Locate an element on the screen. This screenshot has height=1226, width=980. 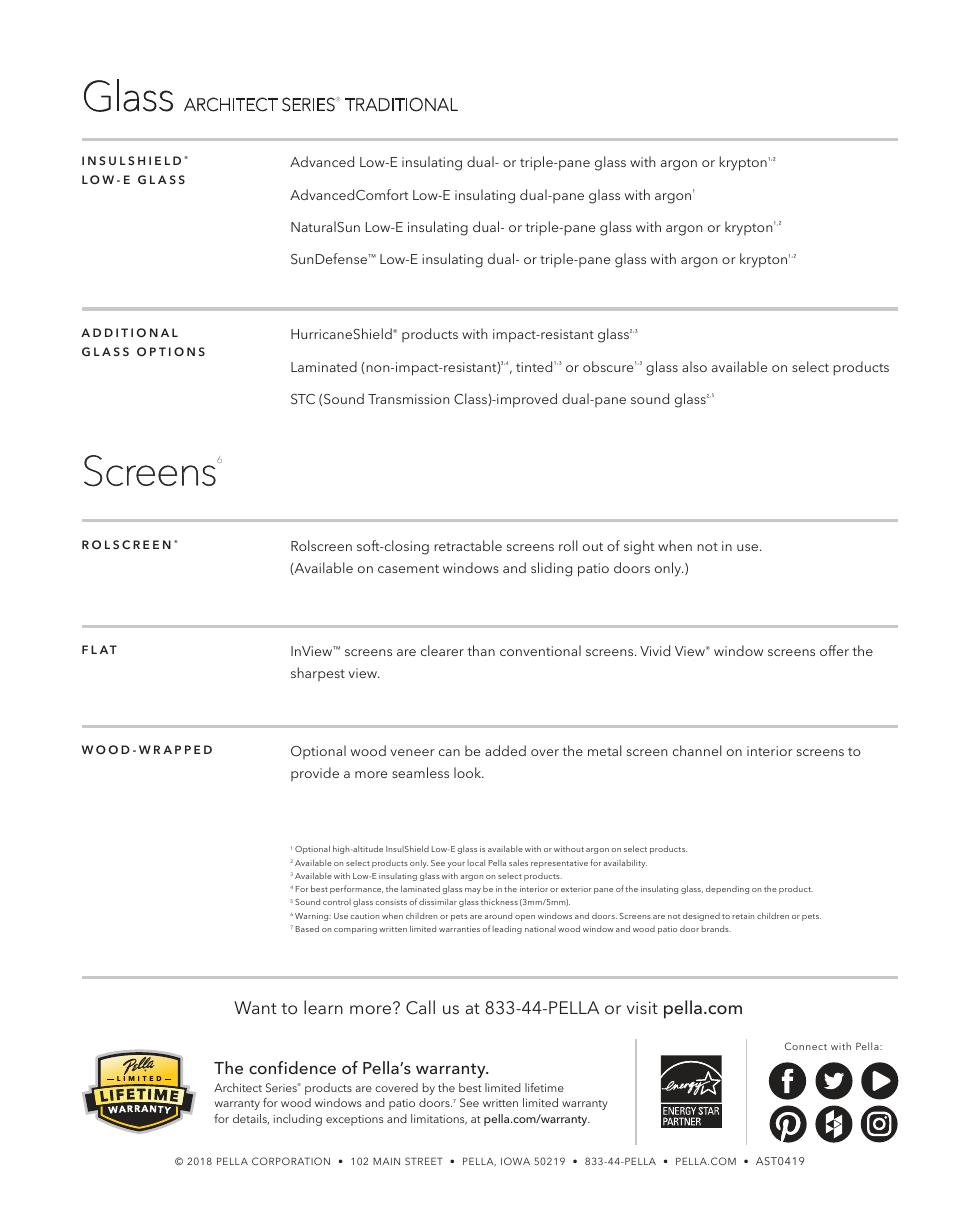
TRADITIONAL is located at coordinates (401, 104).
